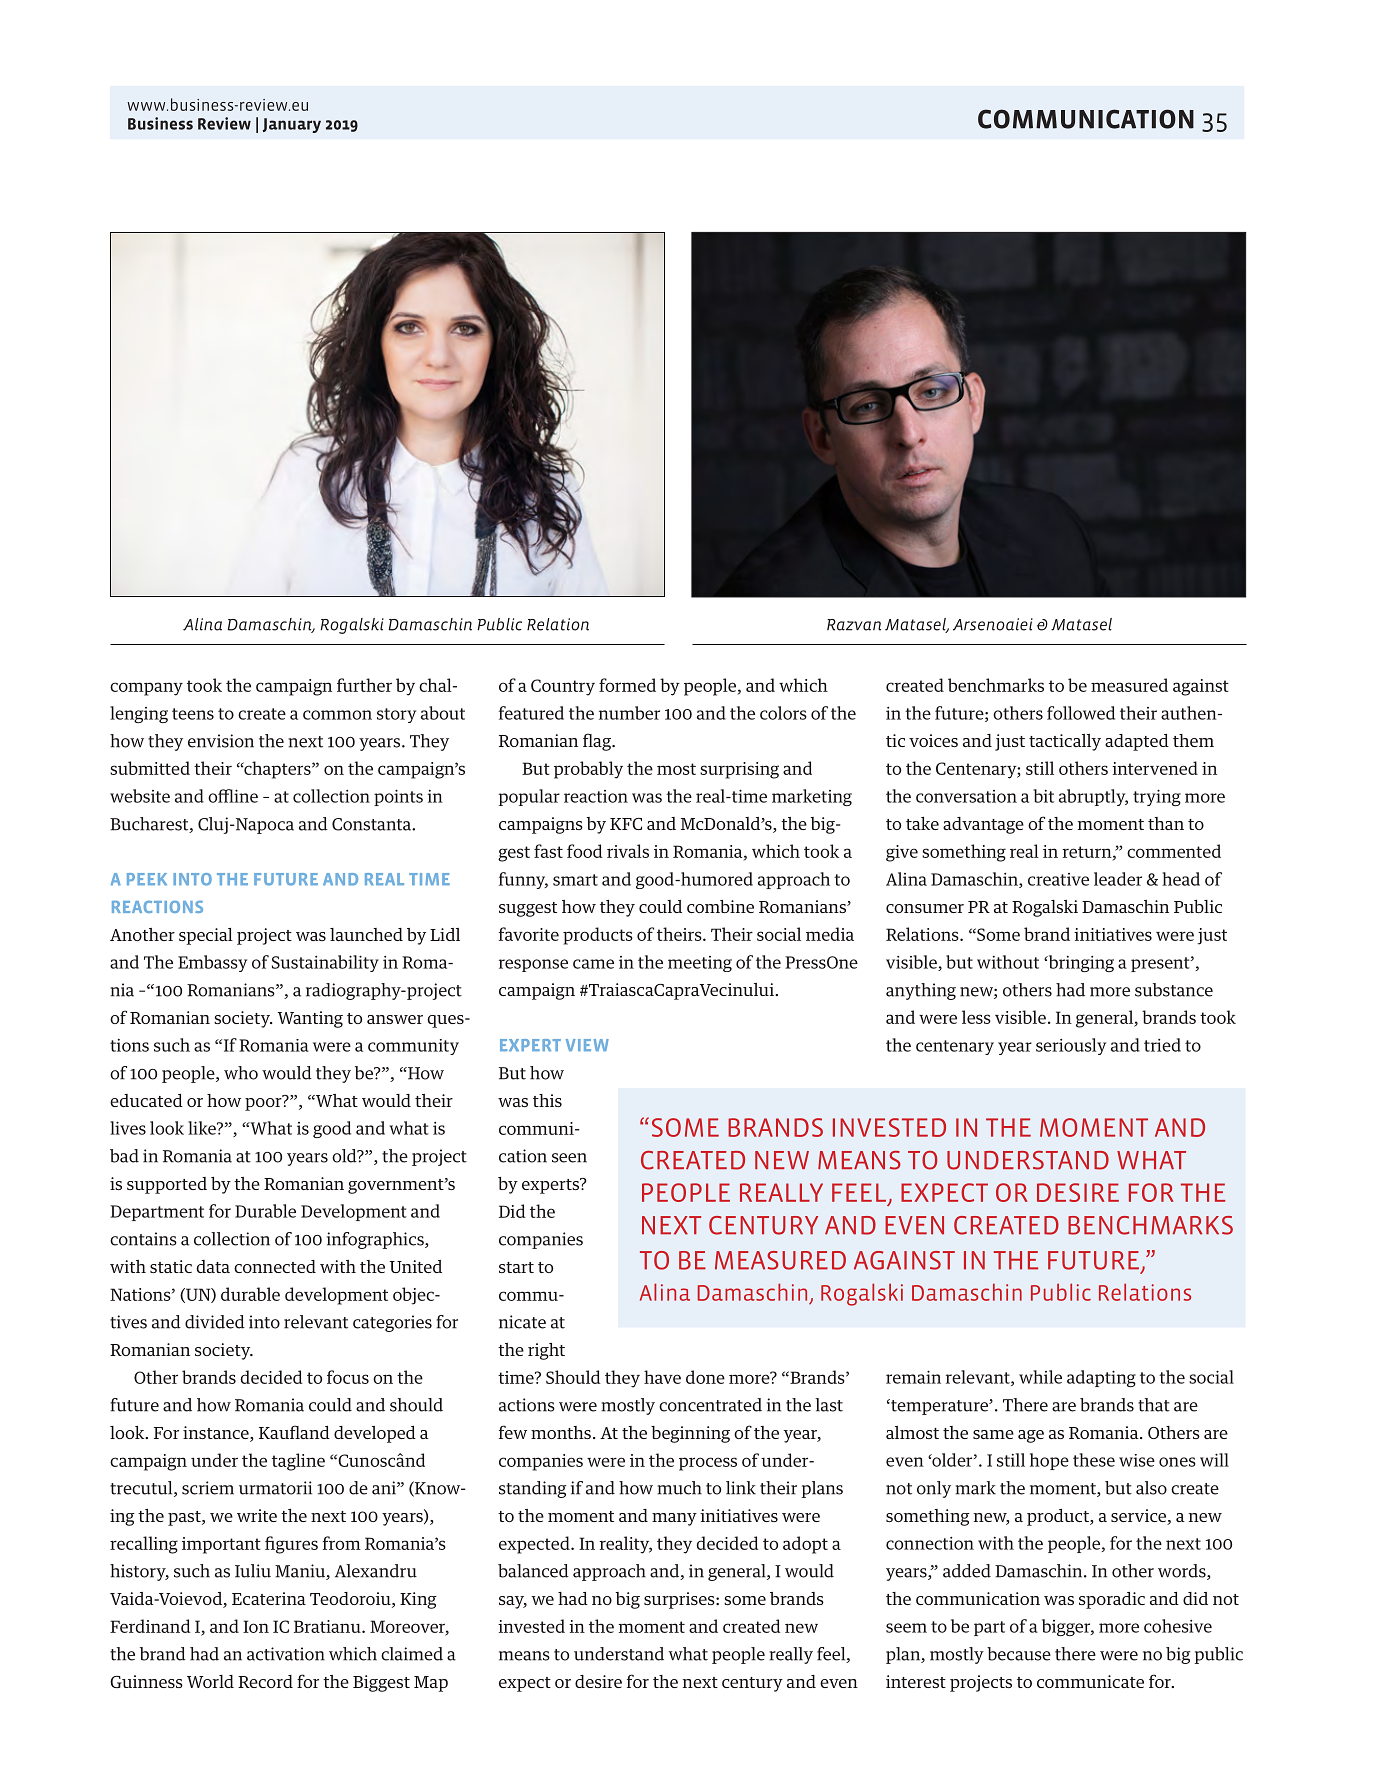 This document has width=1384, height=1774. Describe the element at coordinates (680, 1600) in the document. I see `surprises` at that location.
